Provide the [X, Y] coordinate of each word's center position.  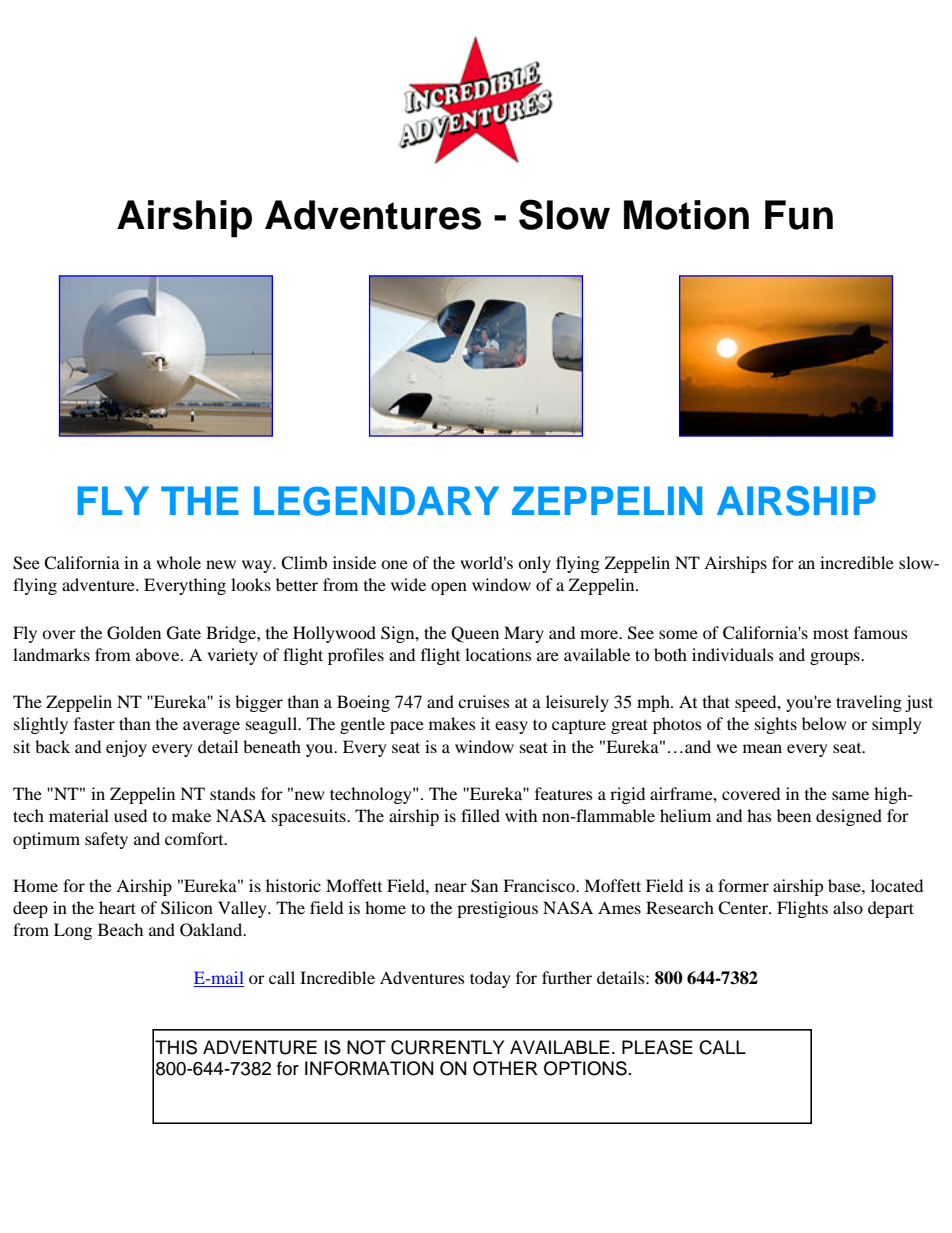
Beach [120, 929]
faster [94, 723]
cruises [483, 701]
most [831, 633]
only [534, 564]
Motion [686, 215]
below [824, 723]
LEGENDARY [376, 501]
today [490, 979]
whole [178, 562]
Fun [799, 215]
